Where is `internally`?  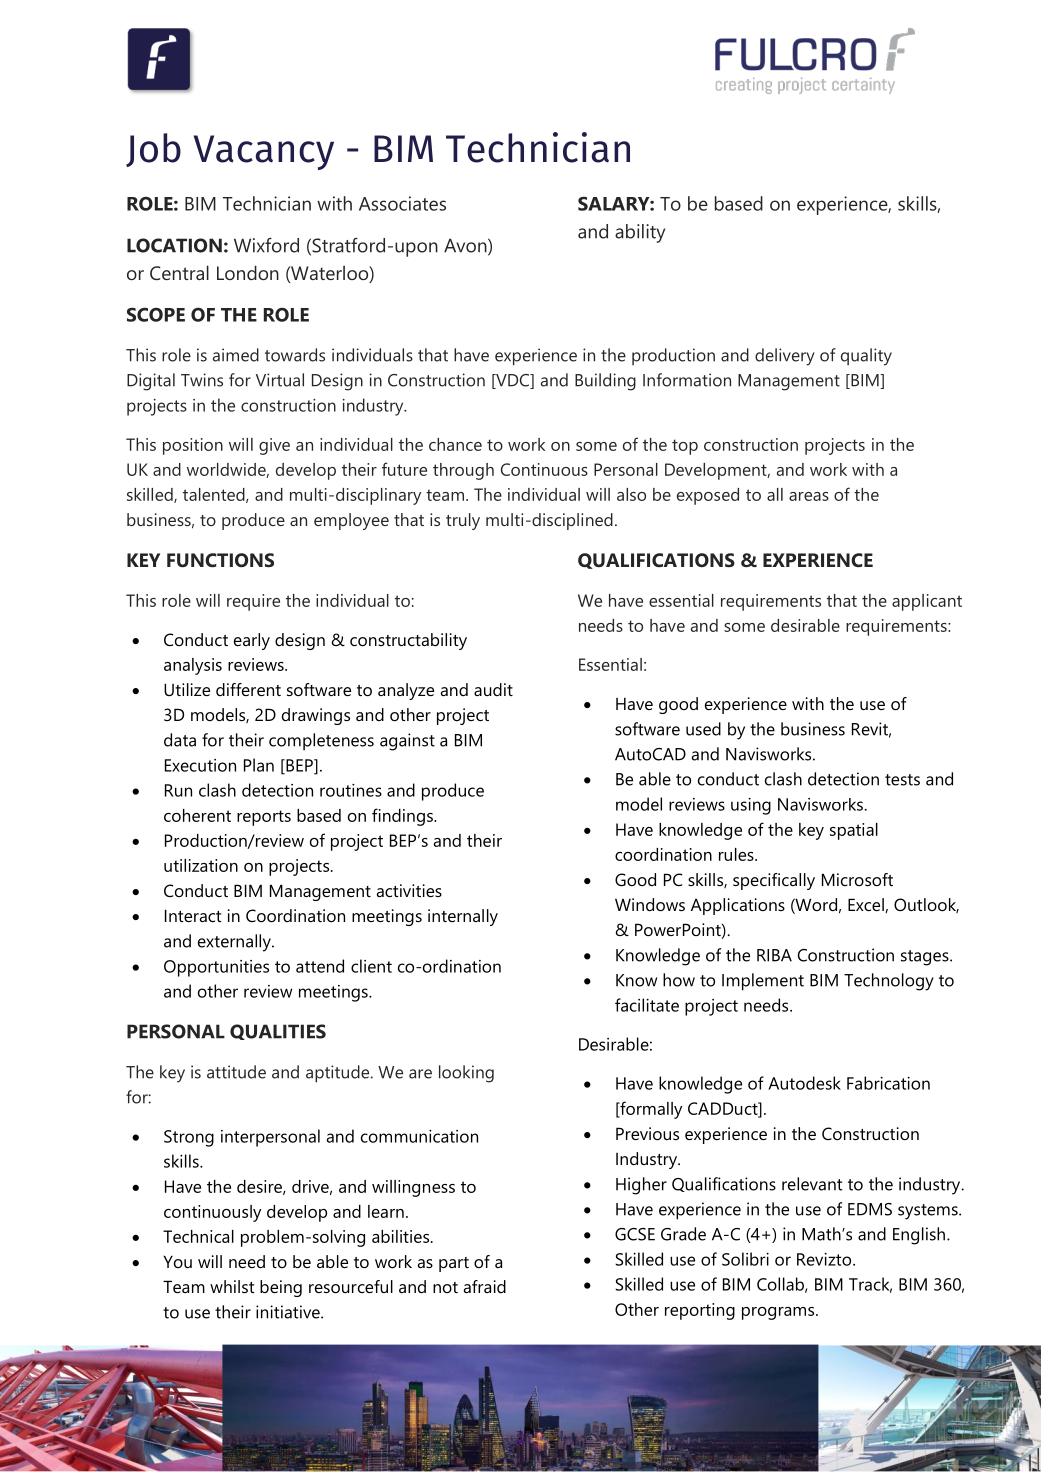 internally is located at coordinates (463, 917).
